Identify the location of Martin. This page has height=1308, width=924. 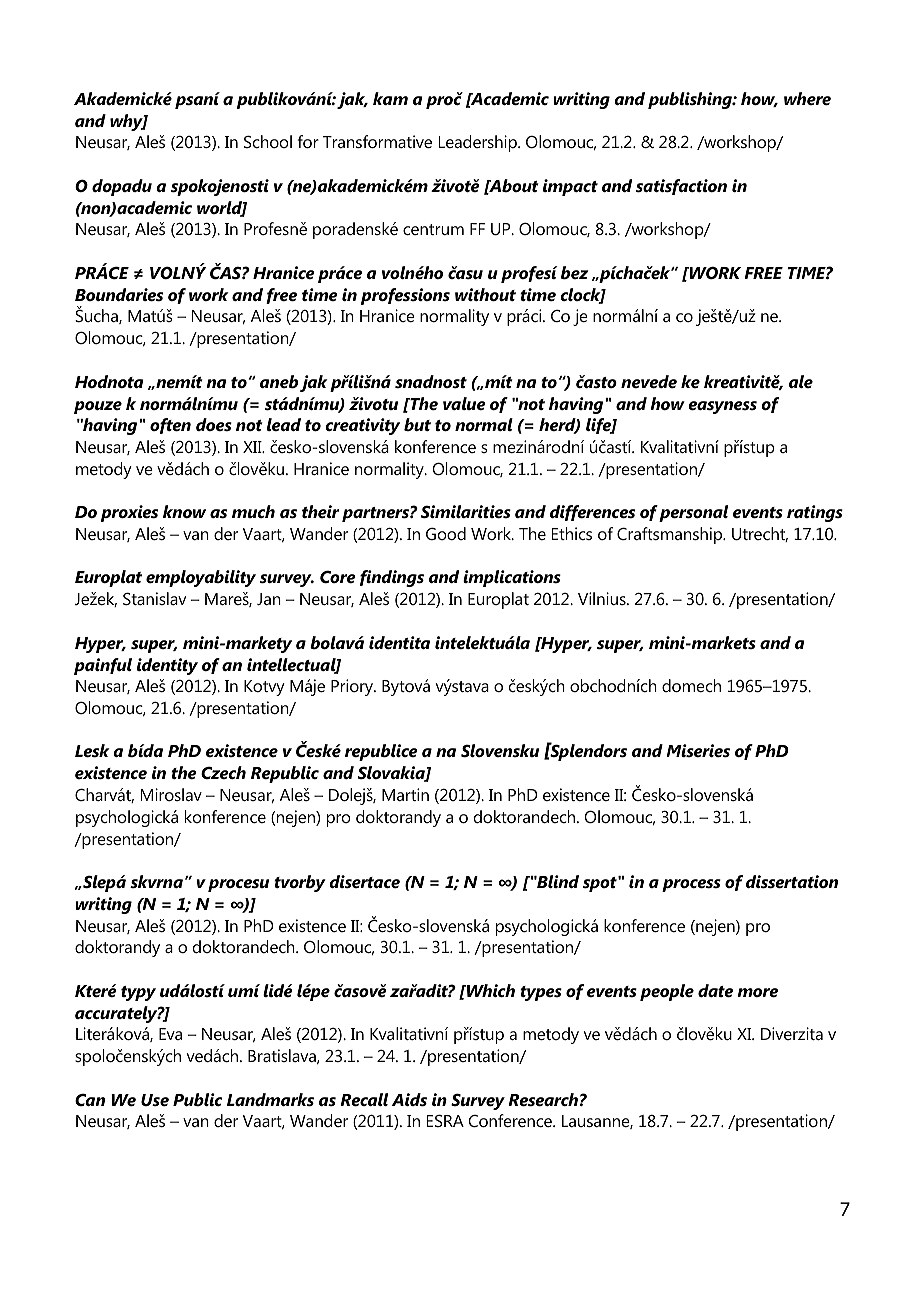
(405, 794).
